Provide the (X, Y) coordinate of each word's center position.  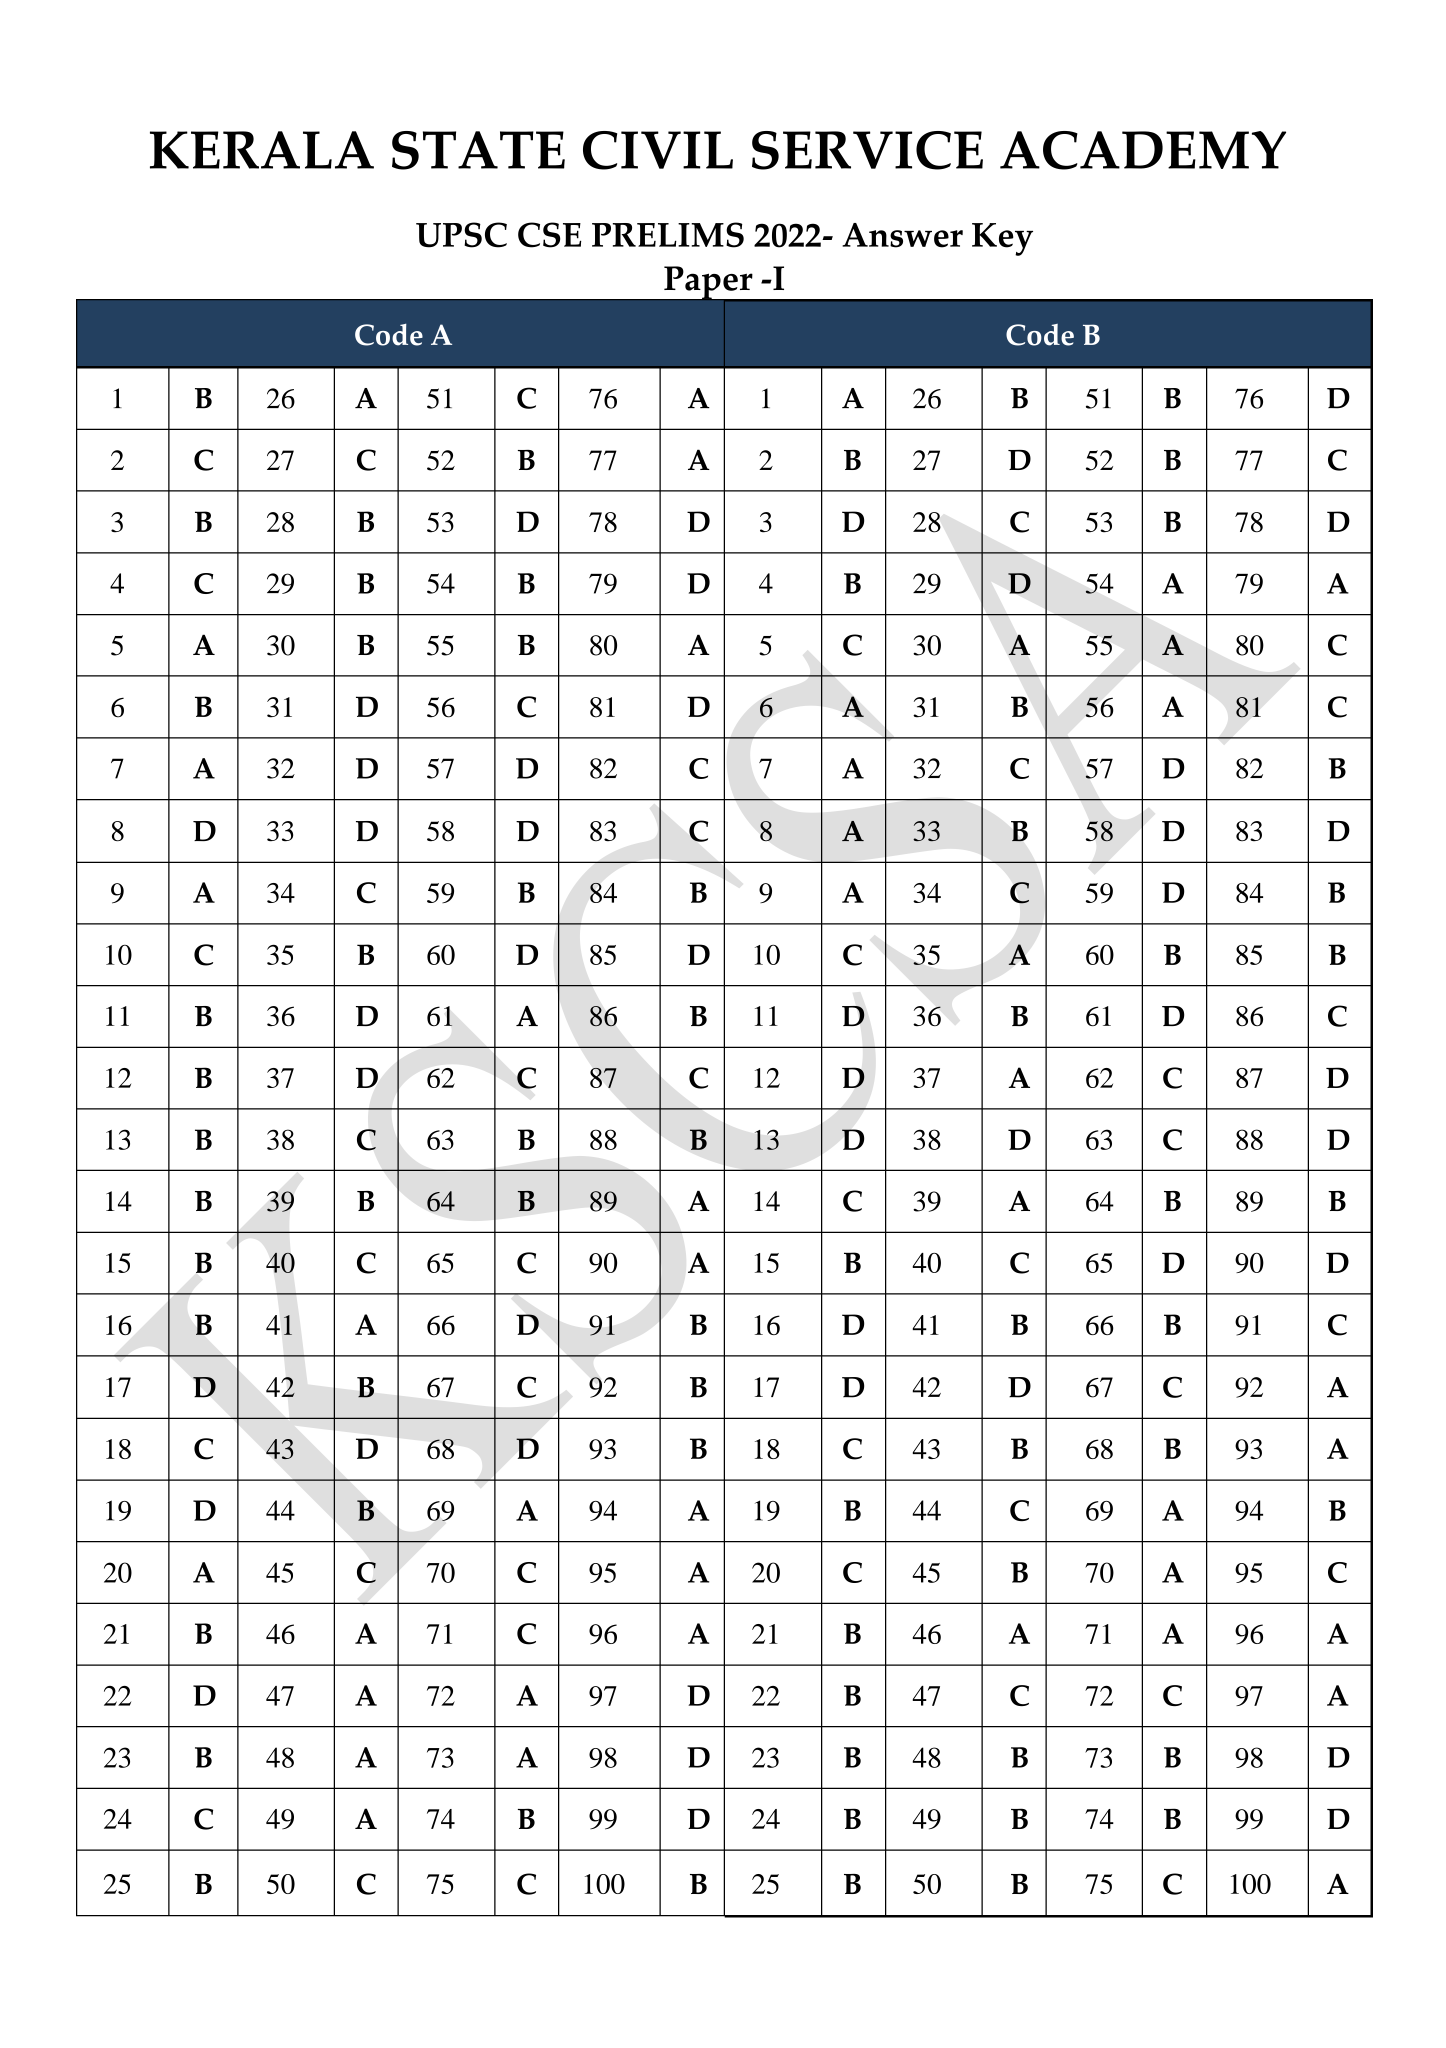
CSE (549, 235)
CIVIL (658, 150)
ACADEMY (1143, 150)
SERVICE (867, 150)
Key (1002, 239)
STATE (478, 150)
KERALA (262, 150)
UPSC (461, 235)
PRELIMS (668, 235)
